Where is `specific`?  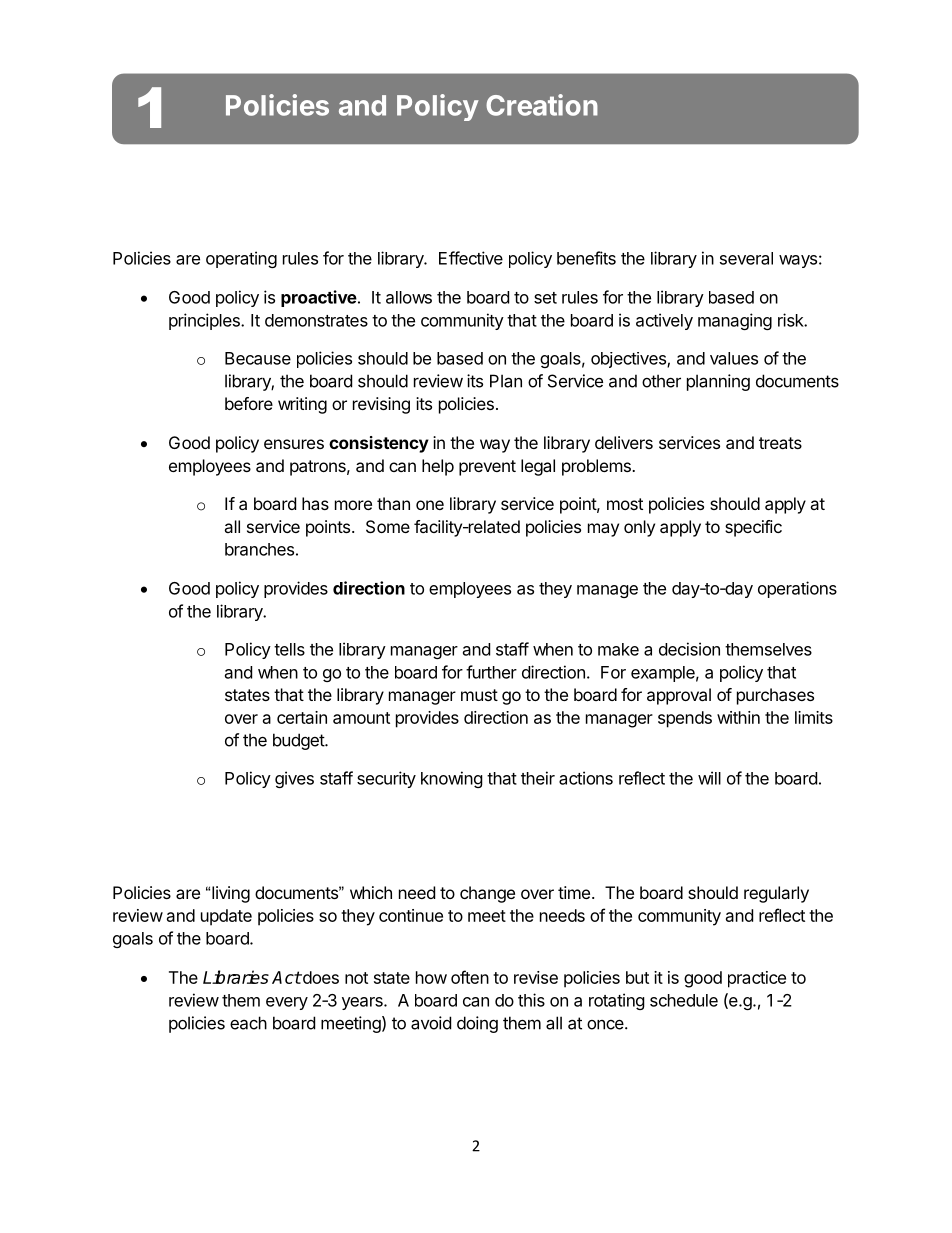 specific is located at coordinates (753, 528).
